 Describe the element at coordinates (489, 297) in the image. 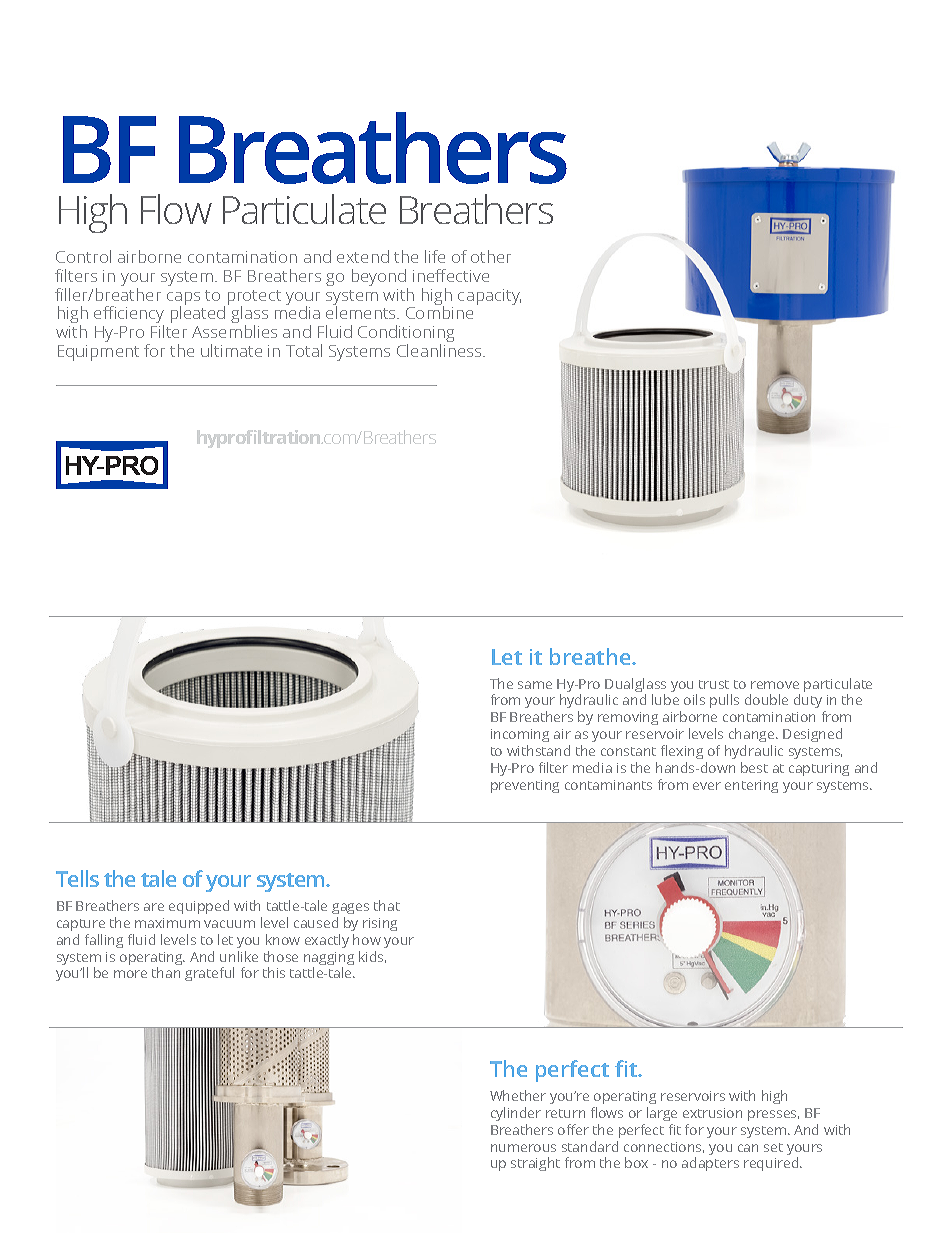

I see `capacity` at that location.
